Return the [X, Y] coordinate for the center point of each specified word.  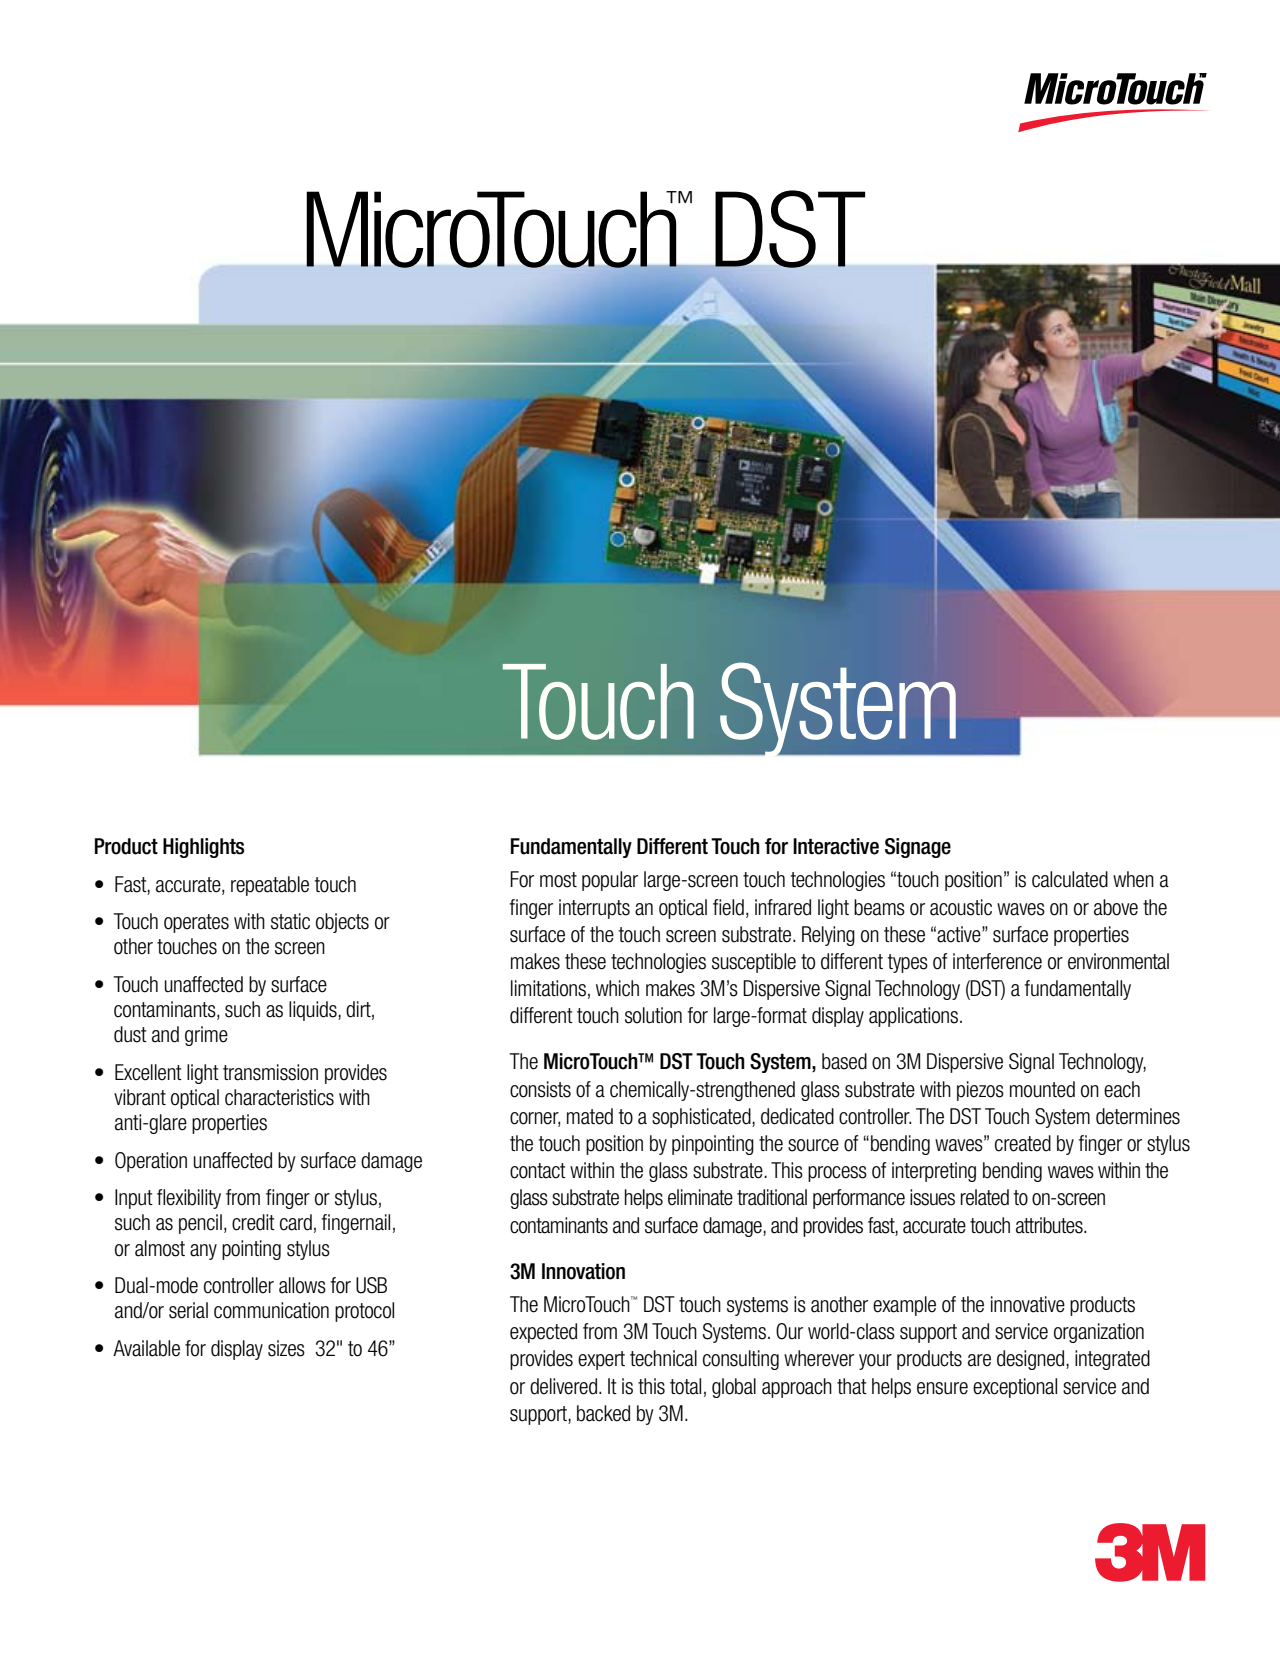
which [617, 988]
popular [610, 881]
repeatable [270, 886]
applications [913, 1017]
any [203, 1252]
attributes [1050, 1225]
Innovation [583, 1271]
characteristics [279, 1097]
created [1023, 1143]
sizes [286, 1348]
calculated [1070, 879]
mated [590, 1116]
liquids [314, 1011]
